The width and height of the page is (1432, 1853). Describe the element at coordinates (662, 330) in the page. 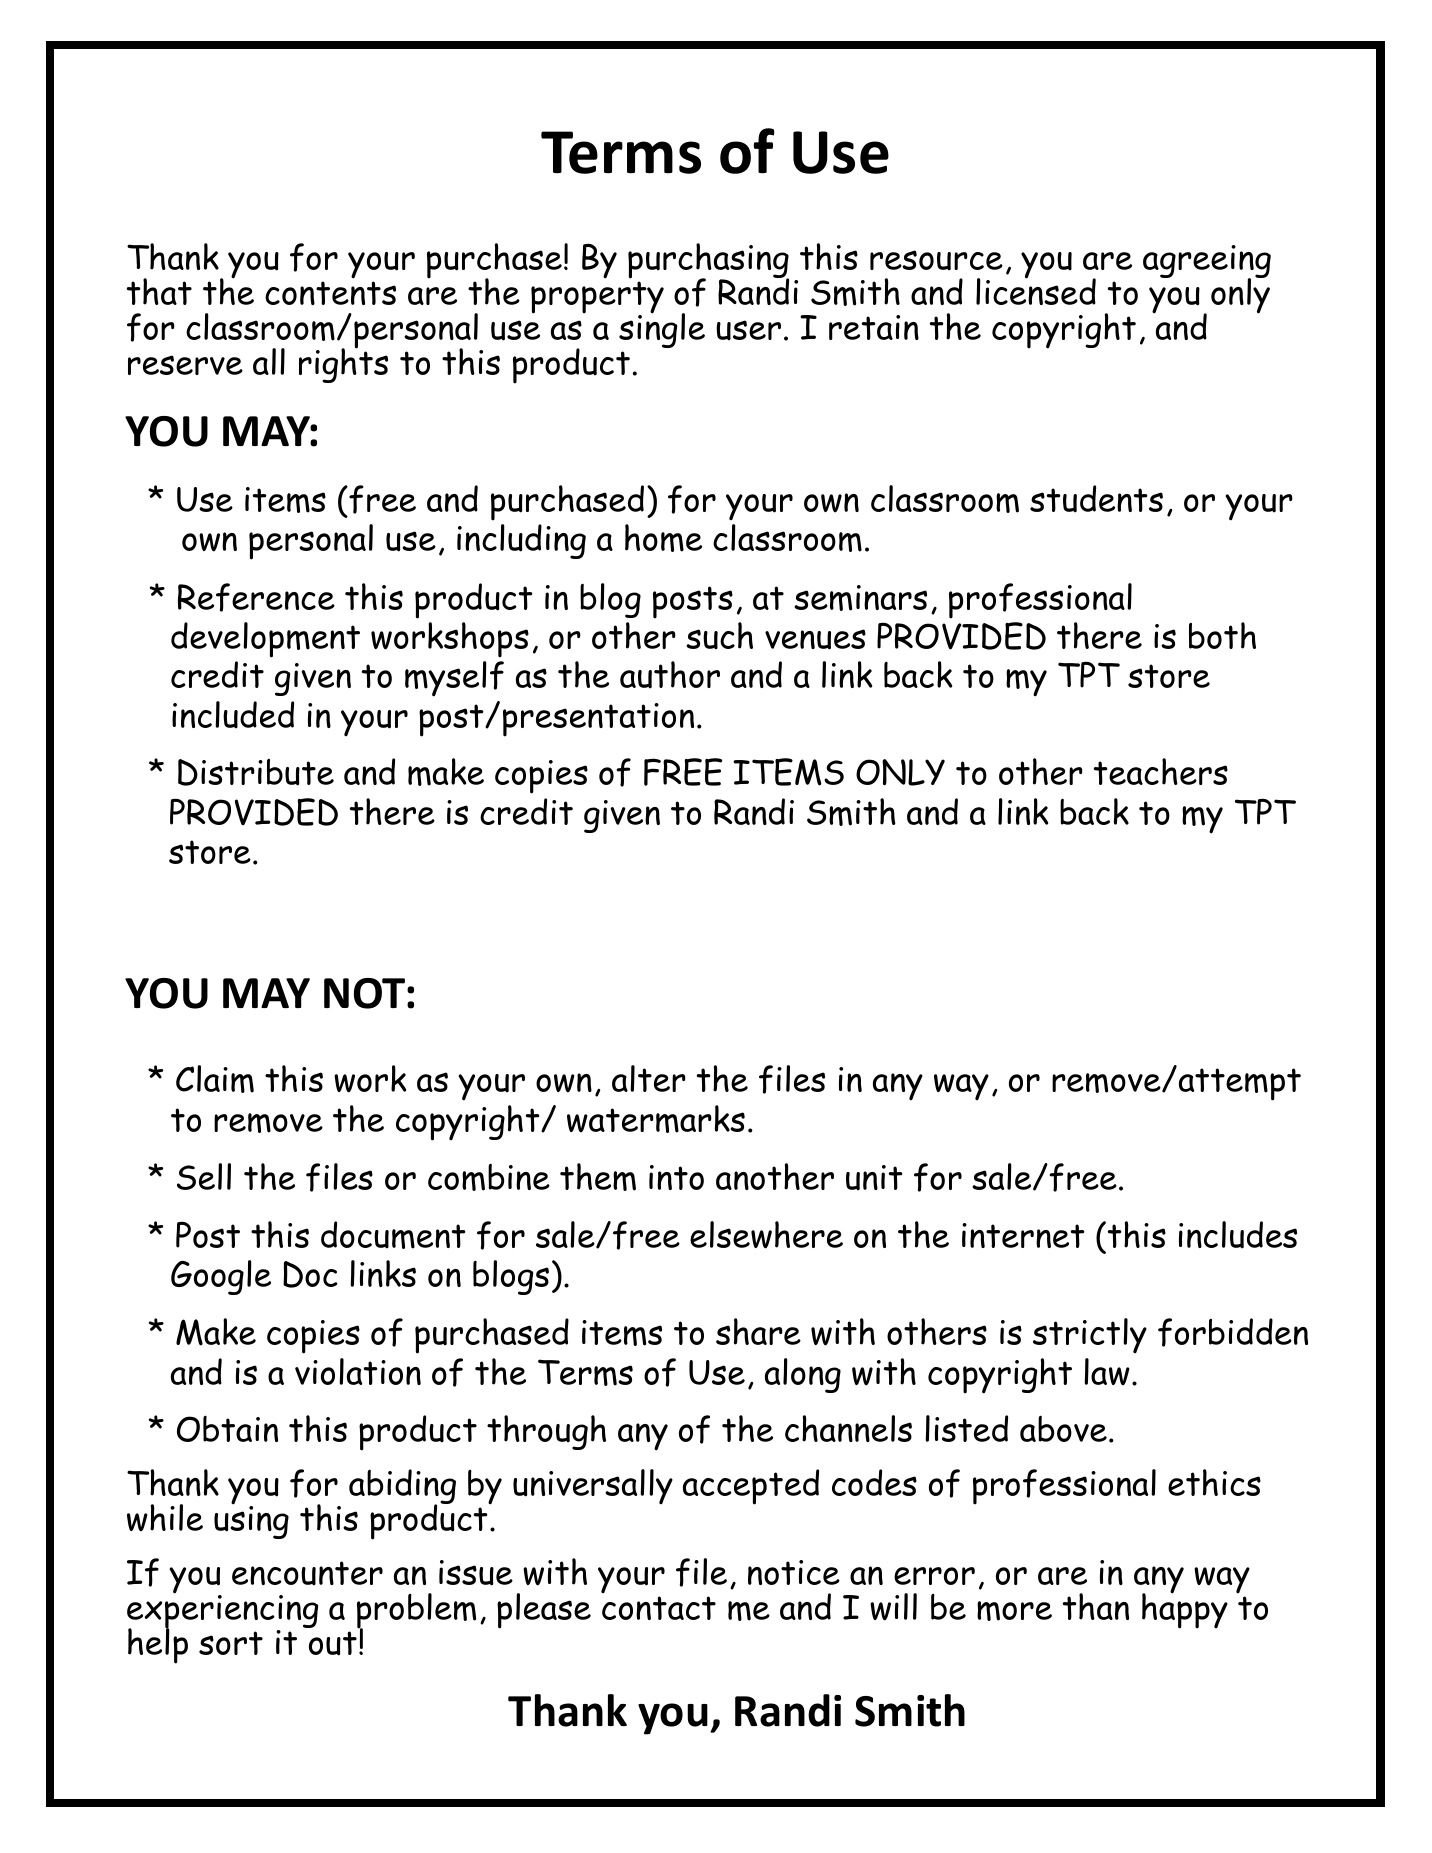

I see `single` at that location.
